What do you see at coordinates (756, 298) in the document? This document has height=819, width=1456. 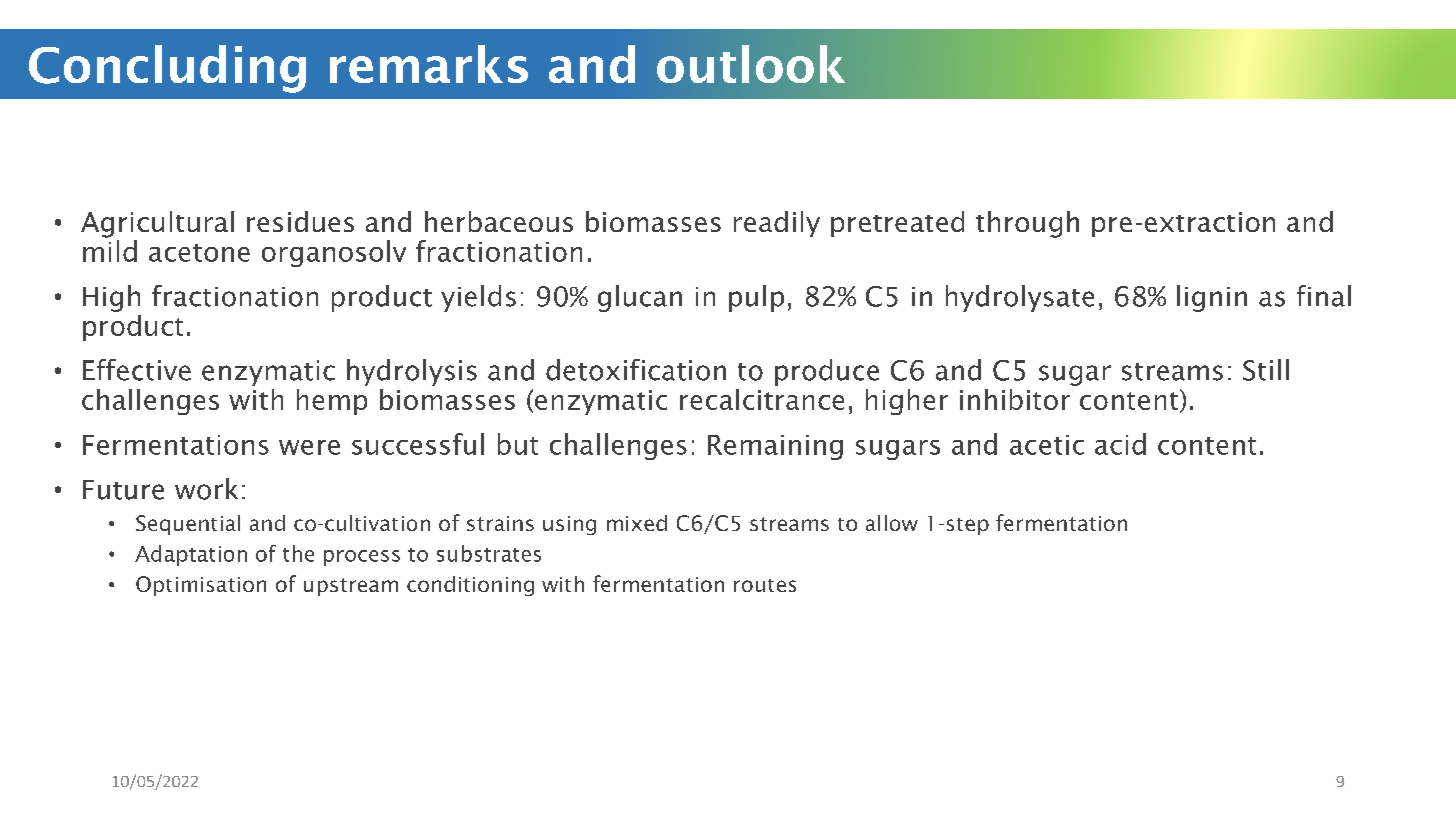 I see `pulp` at bounding box center [756, 298].
